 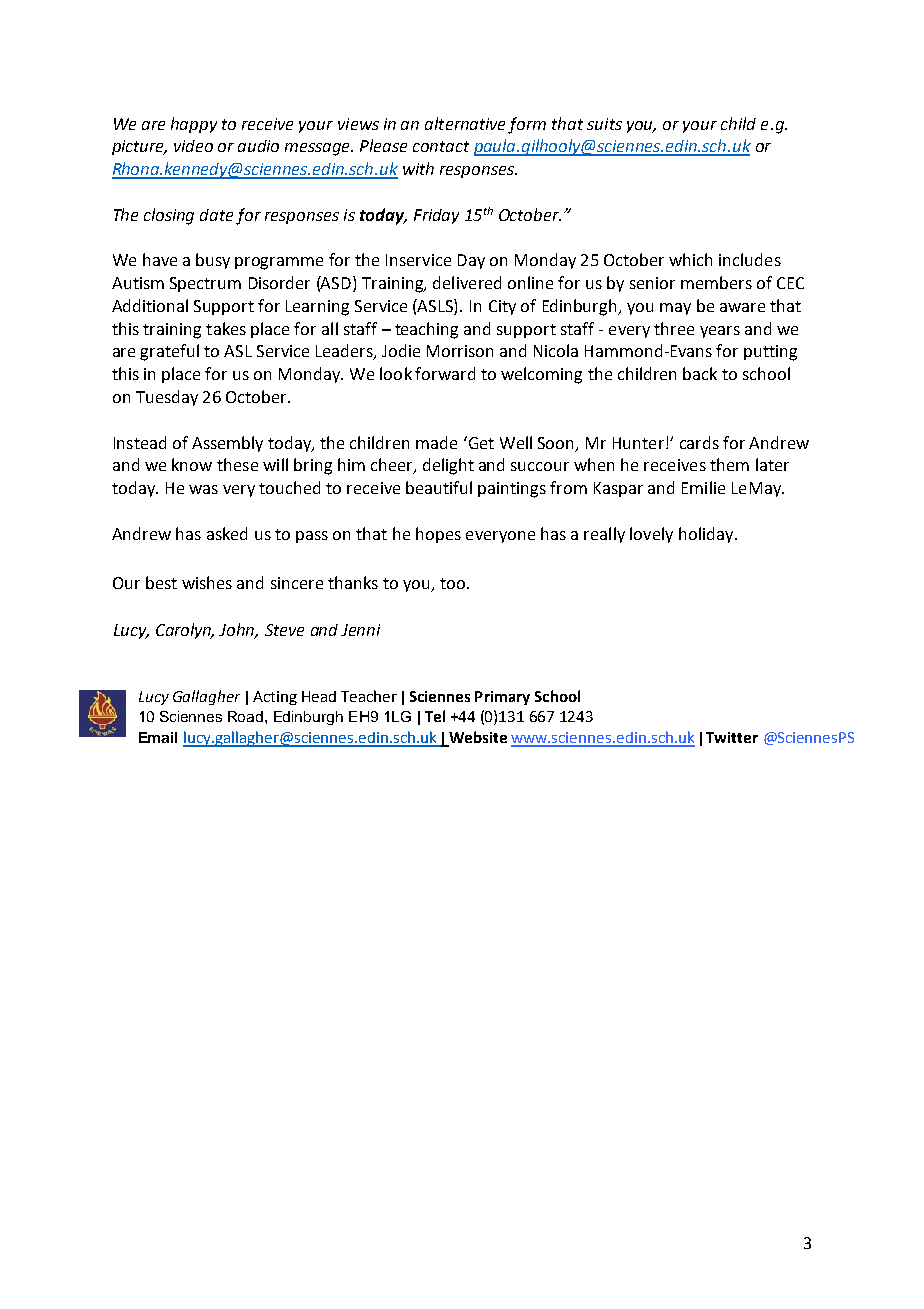 What do you see at coordinates (193, 146) in the screenshot?
I see `video` at bounding box center [193, 146].
